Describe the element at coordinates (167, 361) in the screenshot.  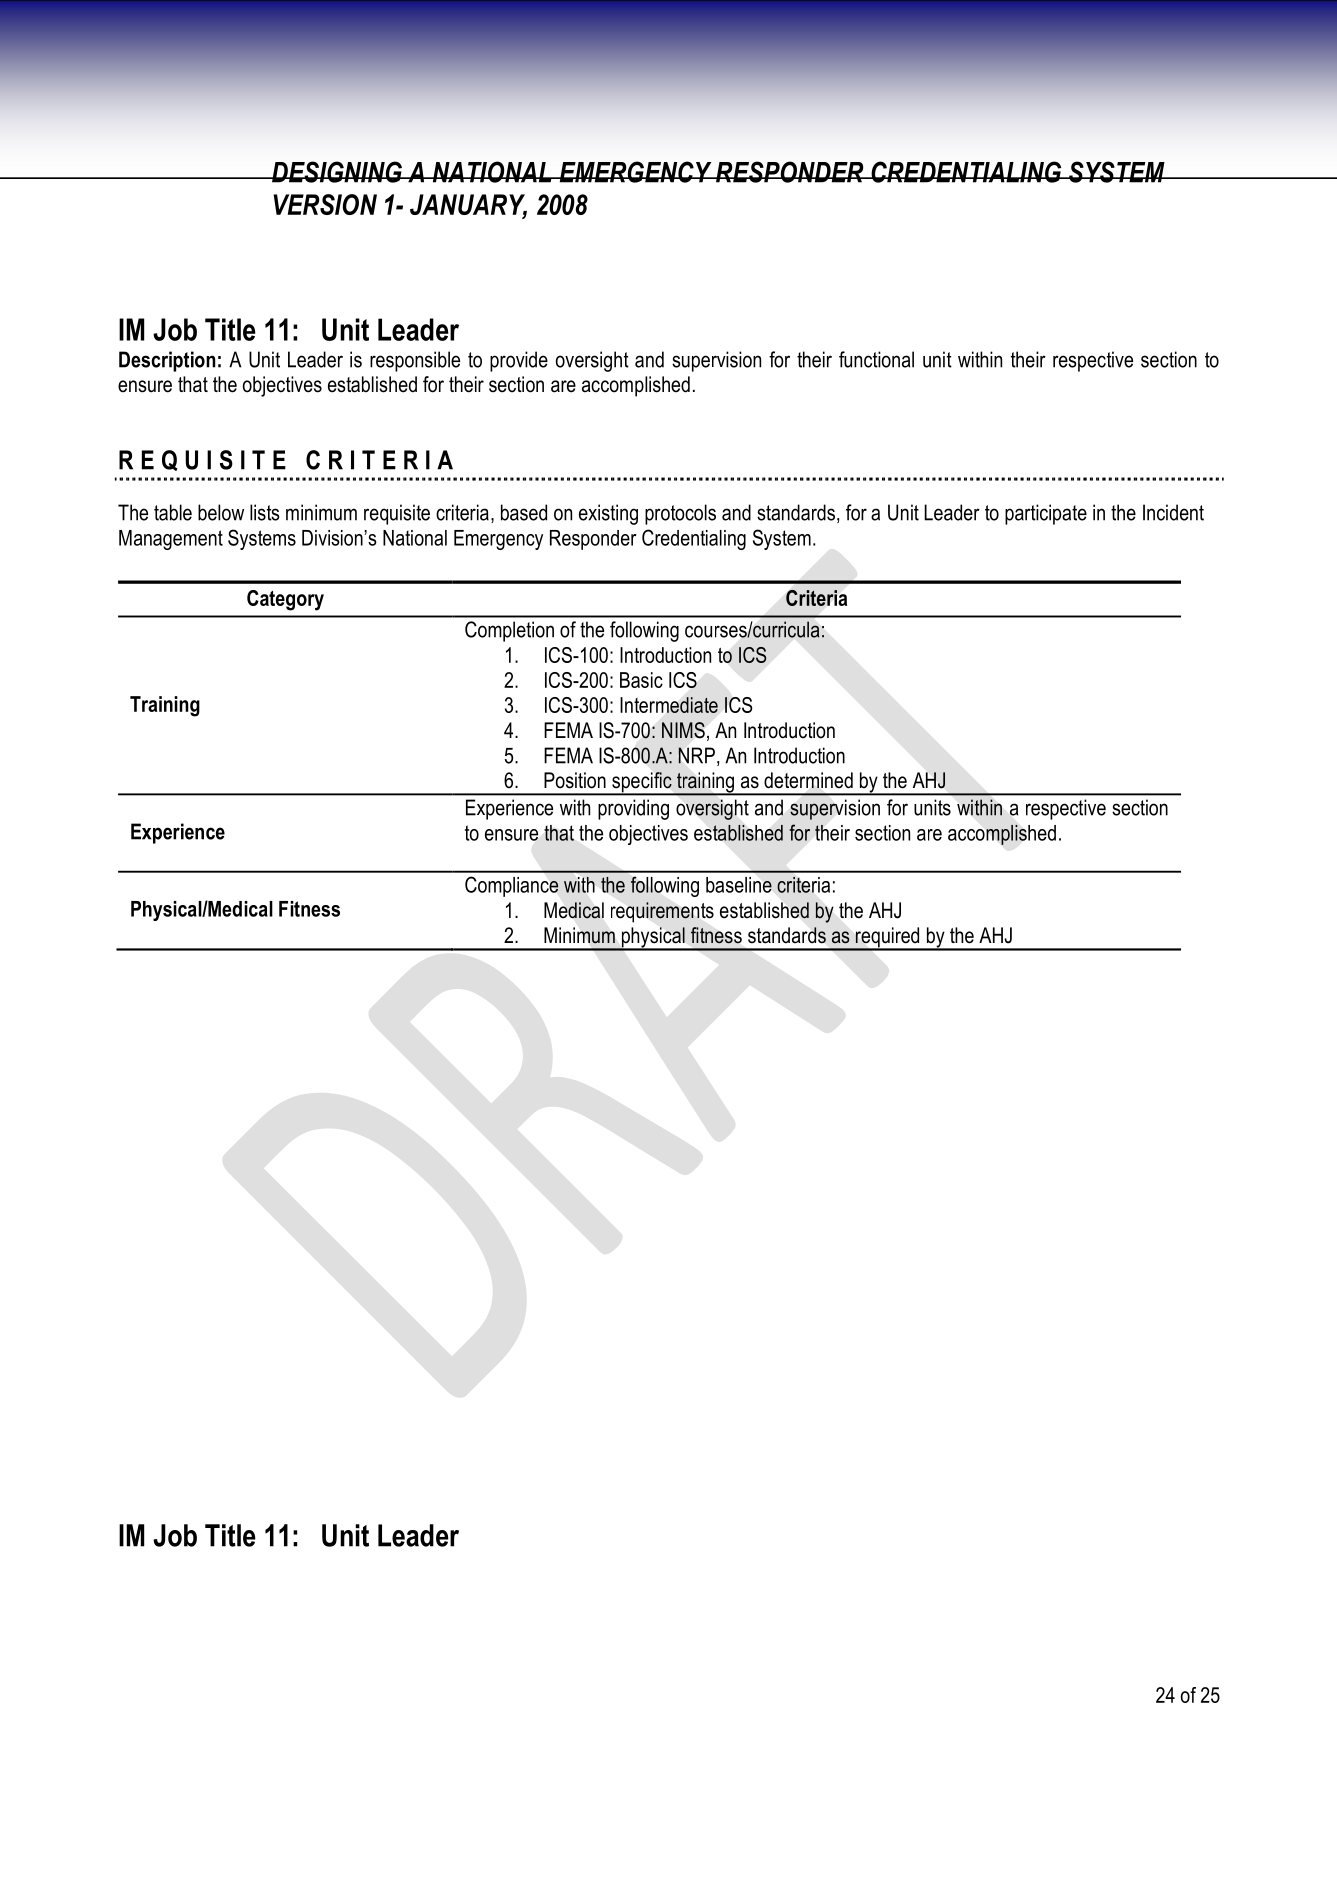
I see `Description` at that location.
